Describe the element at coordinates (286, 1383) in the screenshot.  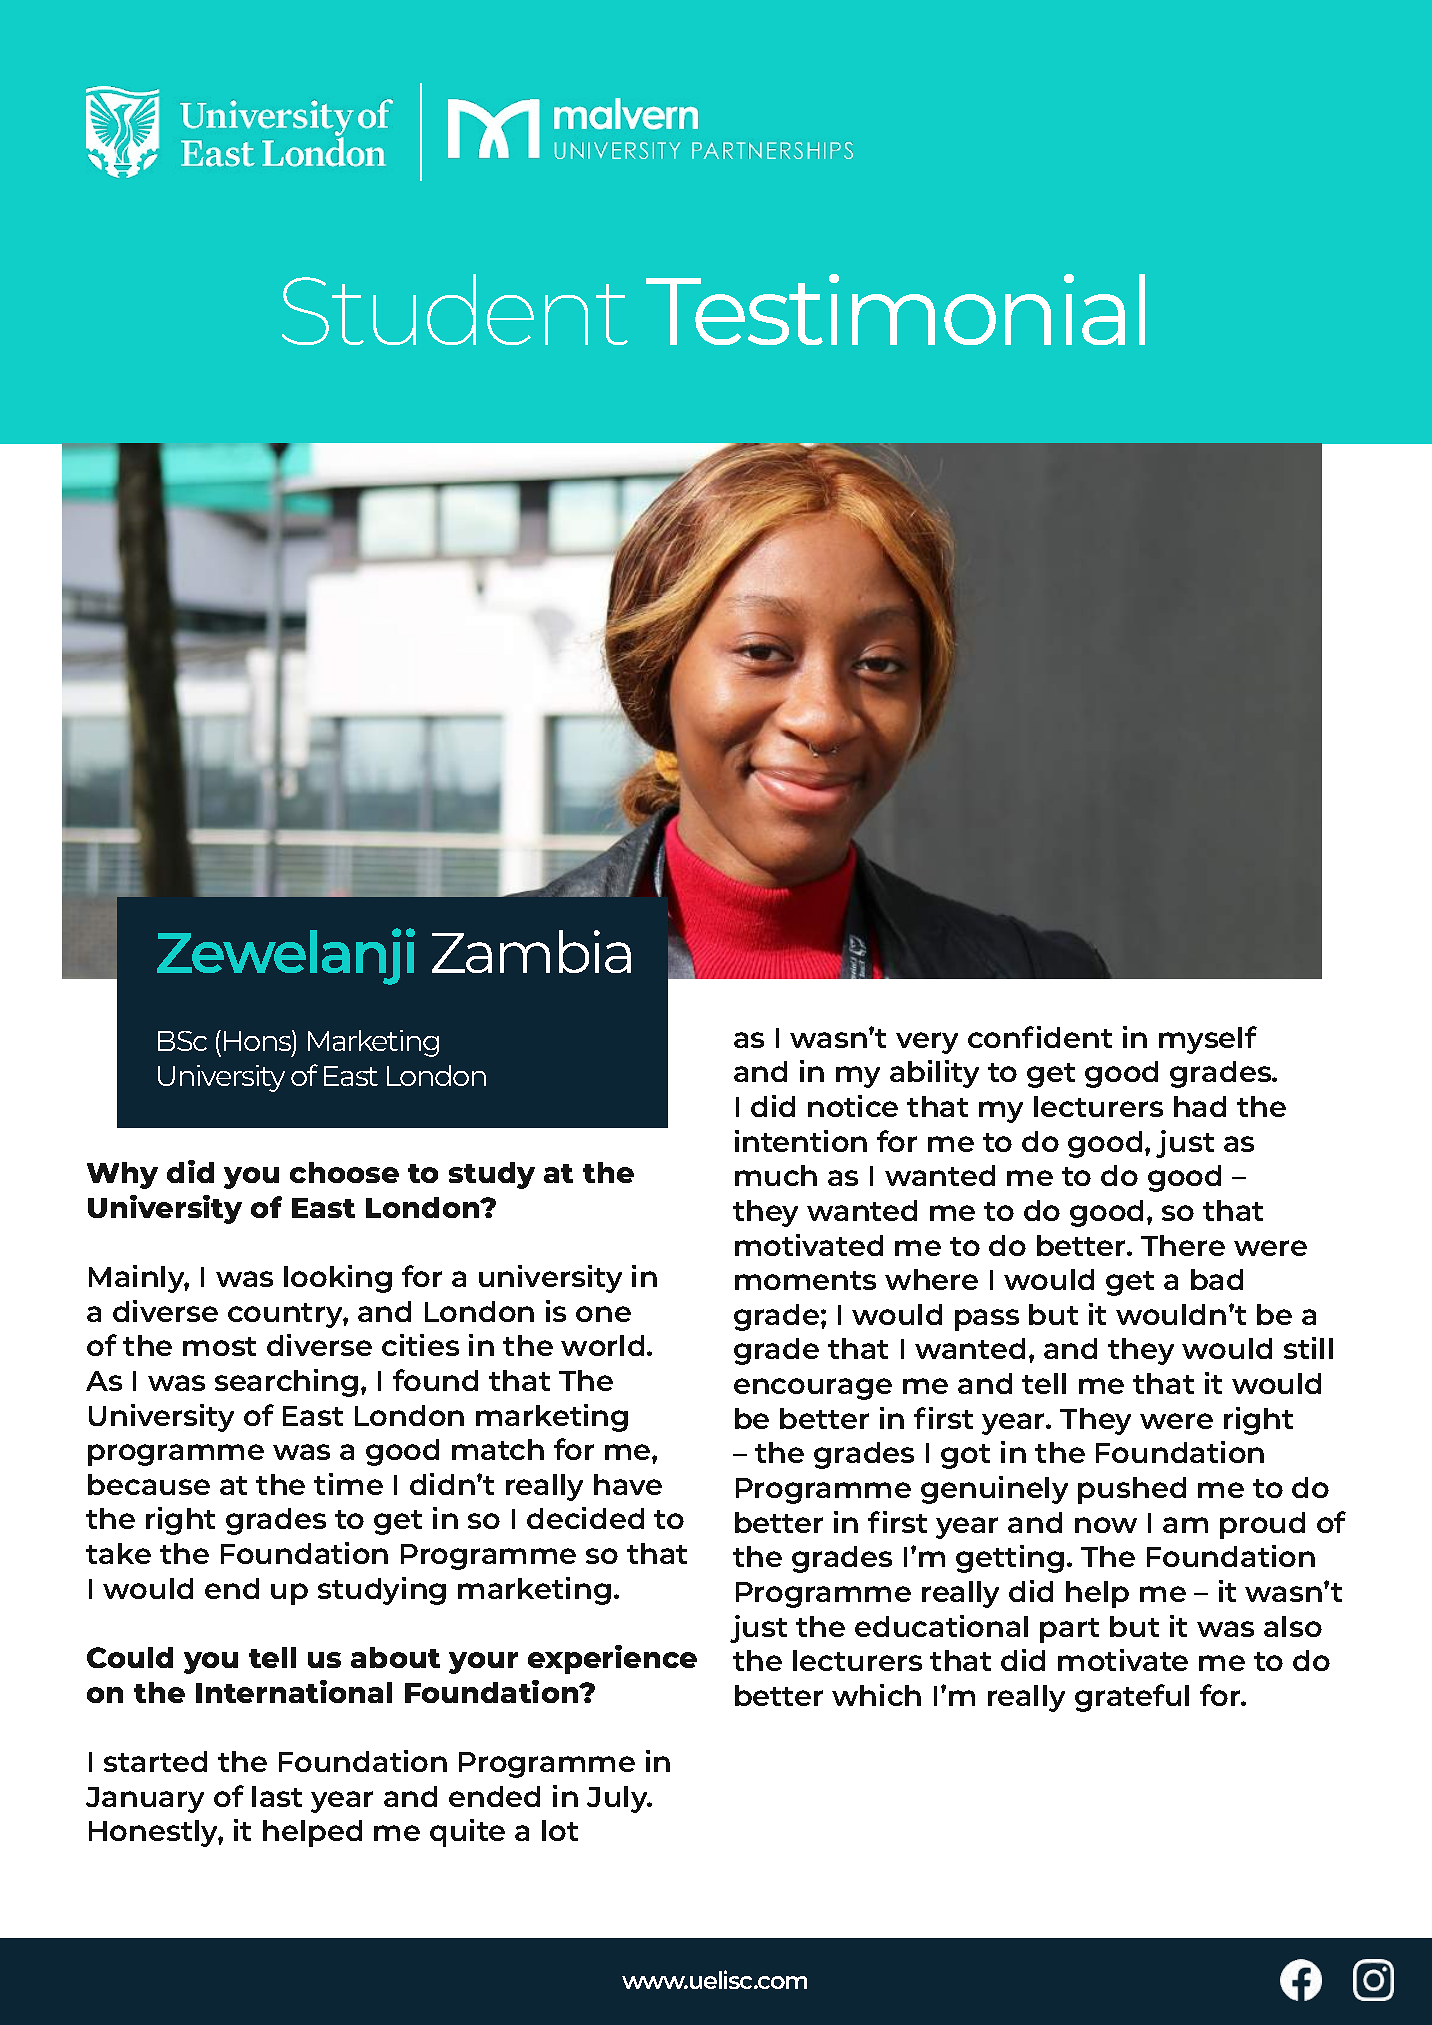
I see `searching` at that location.
